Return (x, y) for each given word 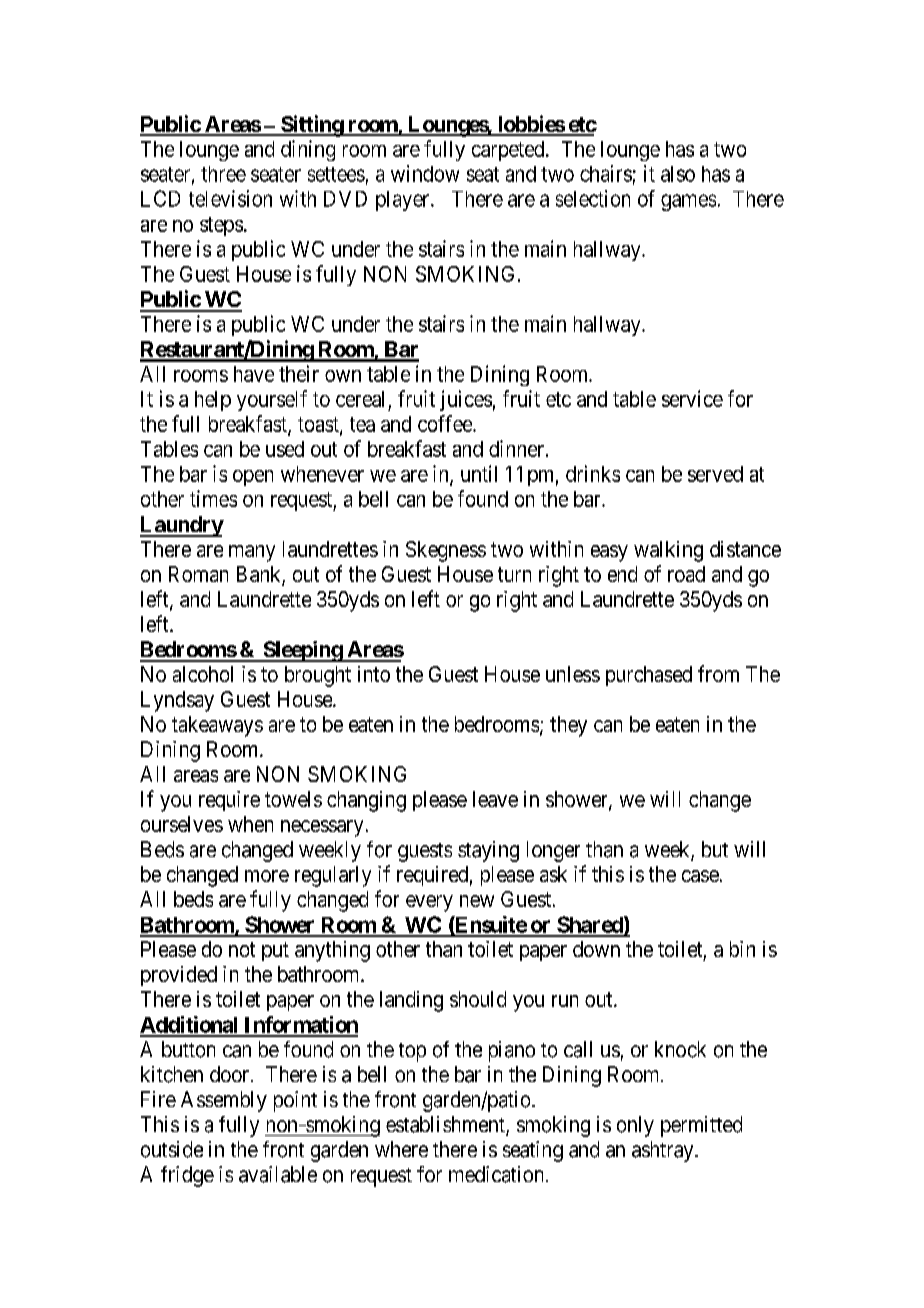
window (425, 173)
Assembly (224, 1101)
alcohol (203, 674)
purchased (649, 676)
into (374, 674)
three (223, 174)
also (678, 174)
